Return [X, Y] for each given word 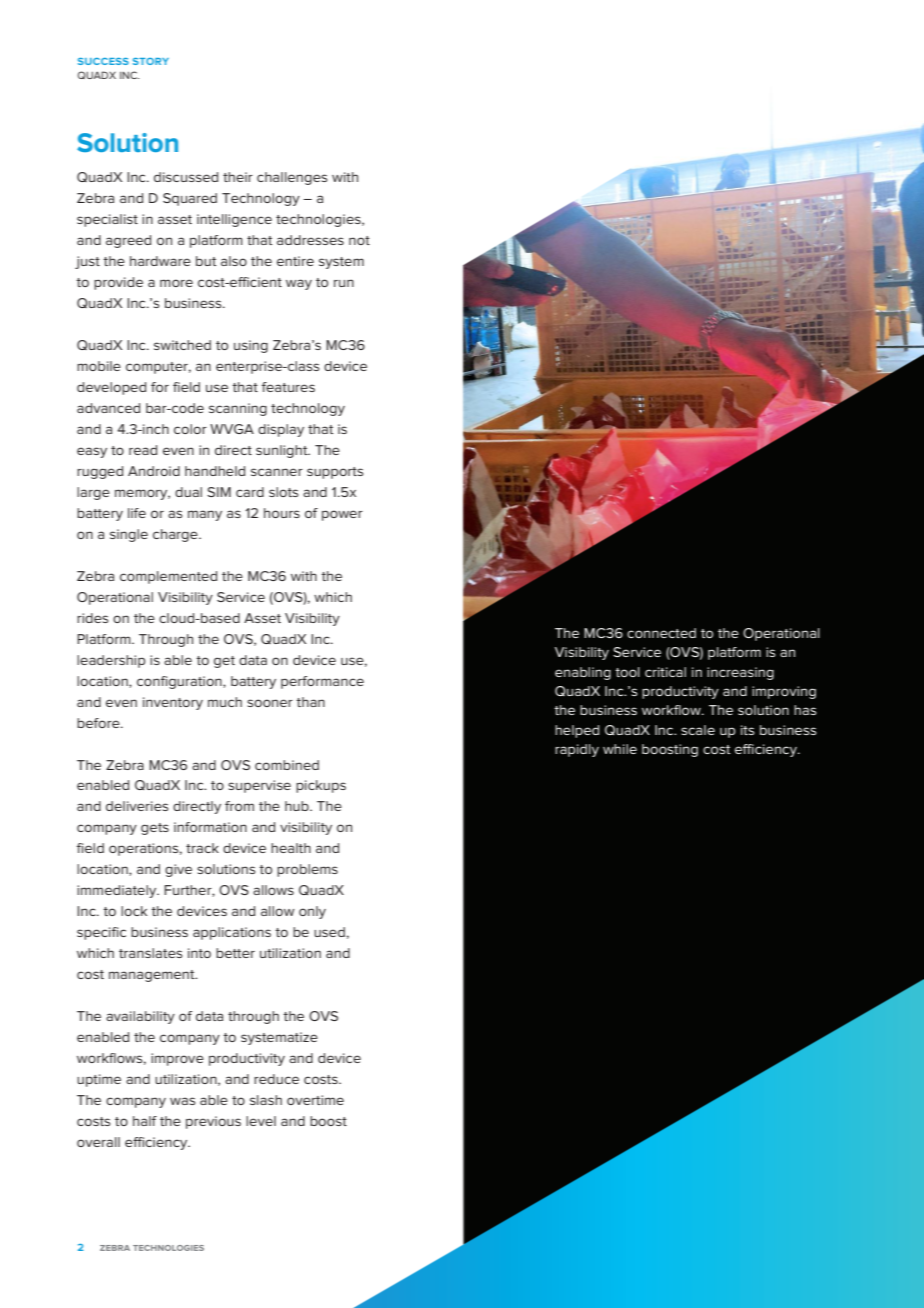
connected [661, 633]
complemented [168, 577]
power [342, 515]
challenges [292, 178]
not [359, 240]
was [182, 1101]
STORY [151, 61]
